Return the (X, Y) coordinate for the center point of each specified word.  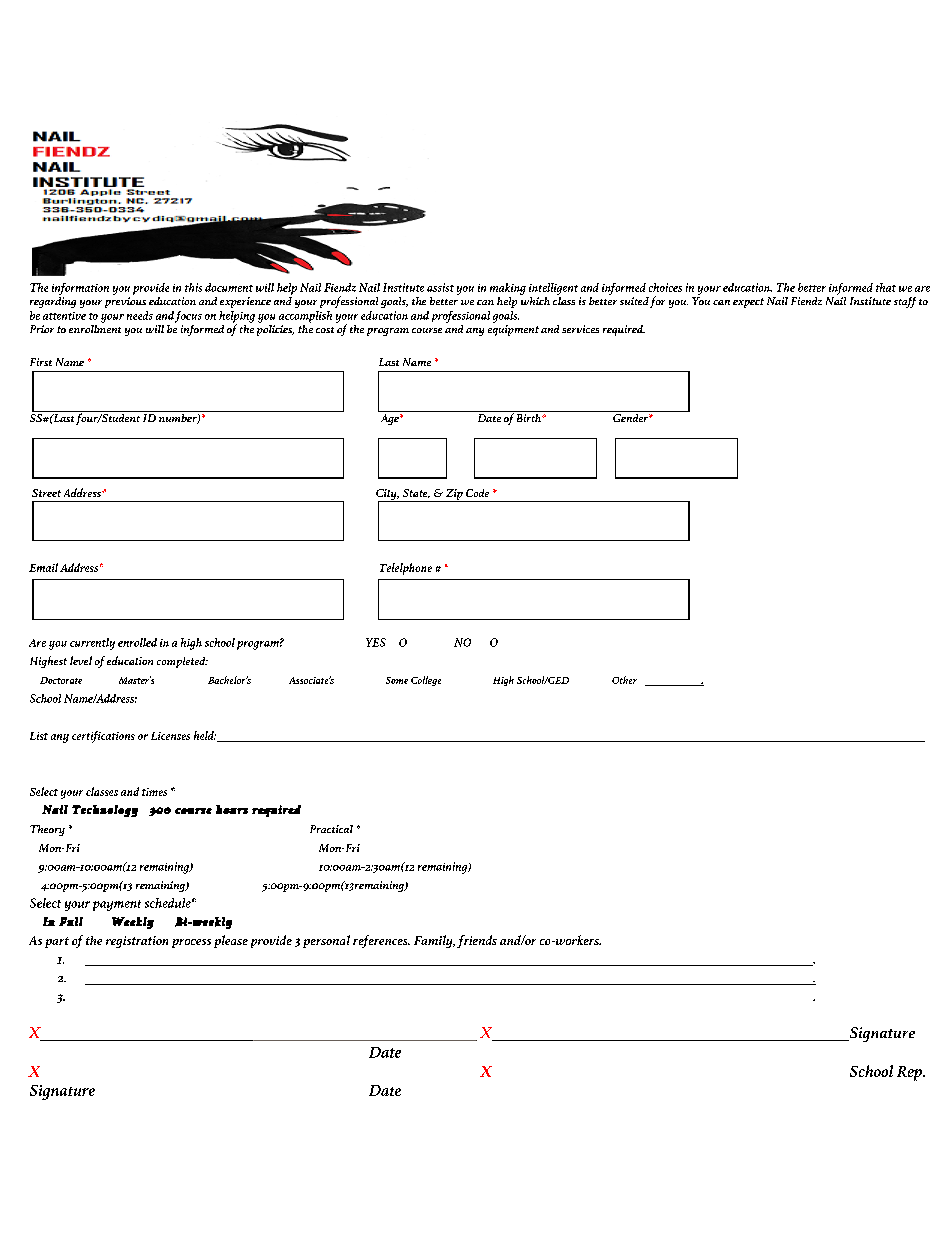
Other (624, 680)
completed (182, 662)
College (426, 681)
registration (137, 942)
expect (748, 303)
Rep (910, 1073)
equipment (513, 330)
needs (140, 315)
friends (477, 941)
